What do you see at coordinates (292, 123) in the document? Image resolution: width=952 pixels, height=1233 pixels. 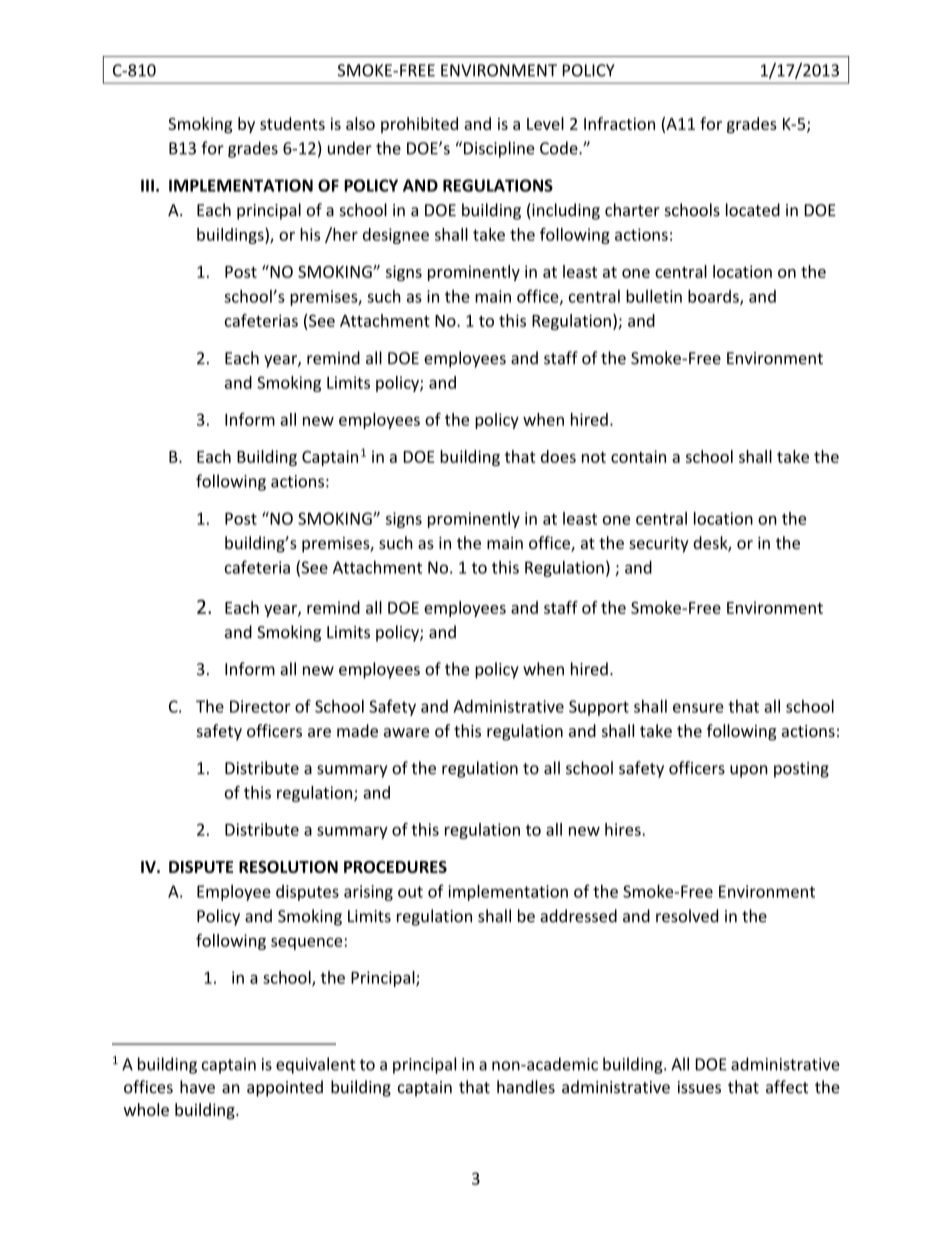 I see `students` at bounding box center [292, 123].
